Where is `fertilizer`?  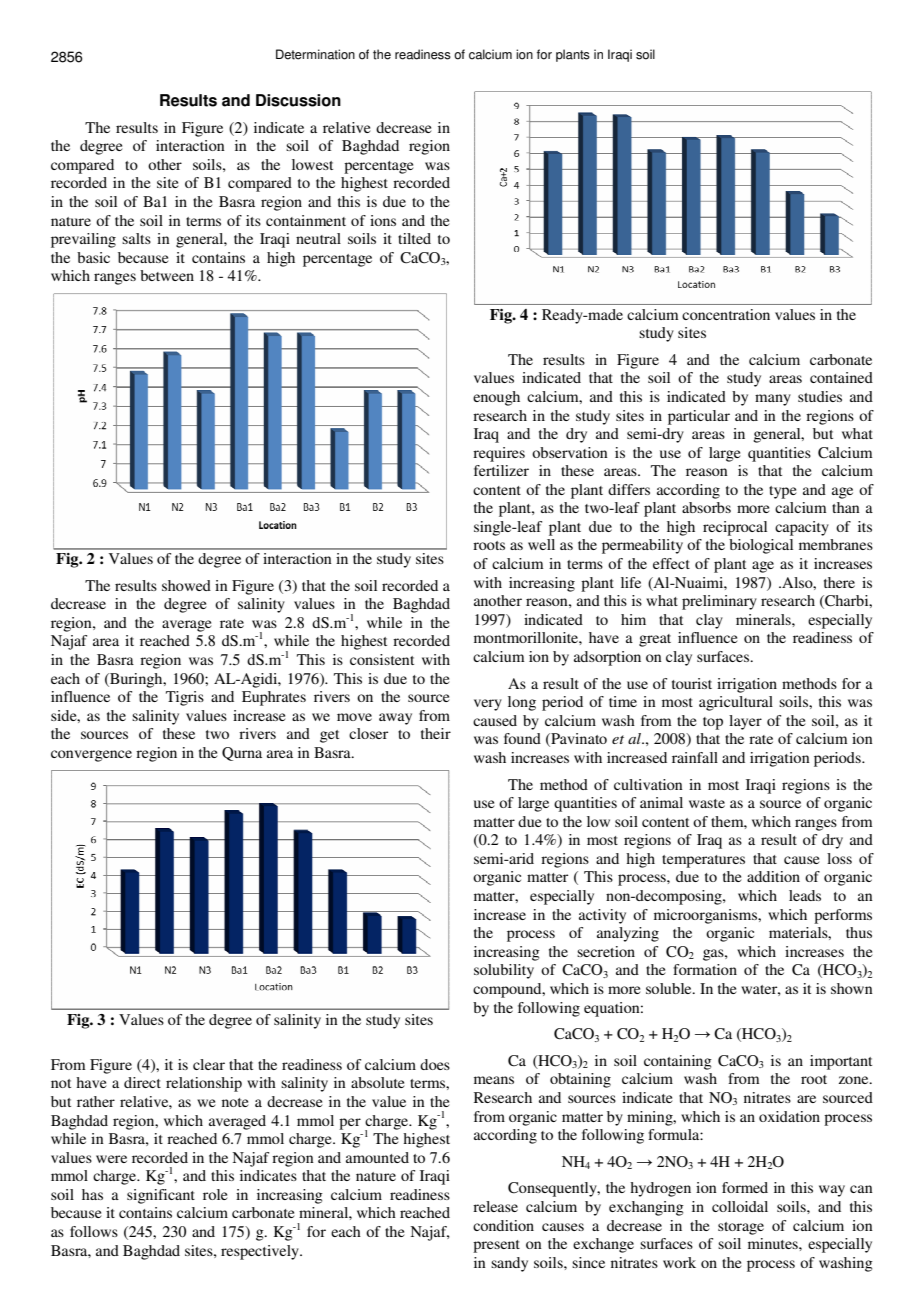 fertilizer is located at coordinates (501, 470).
